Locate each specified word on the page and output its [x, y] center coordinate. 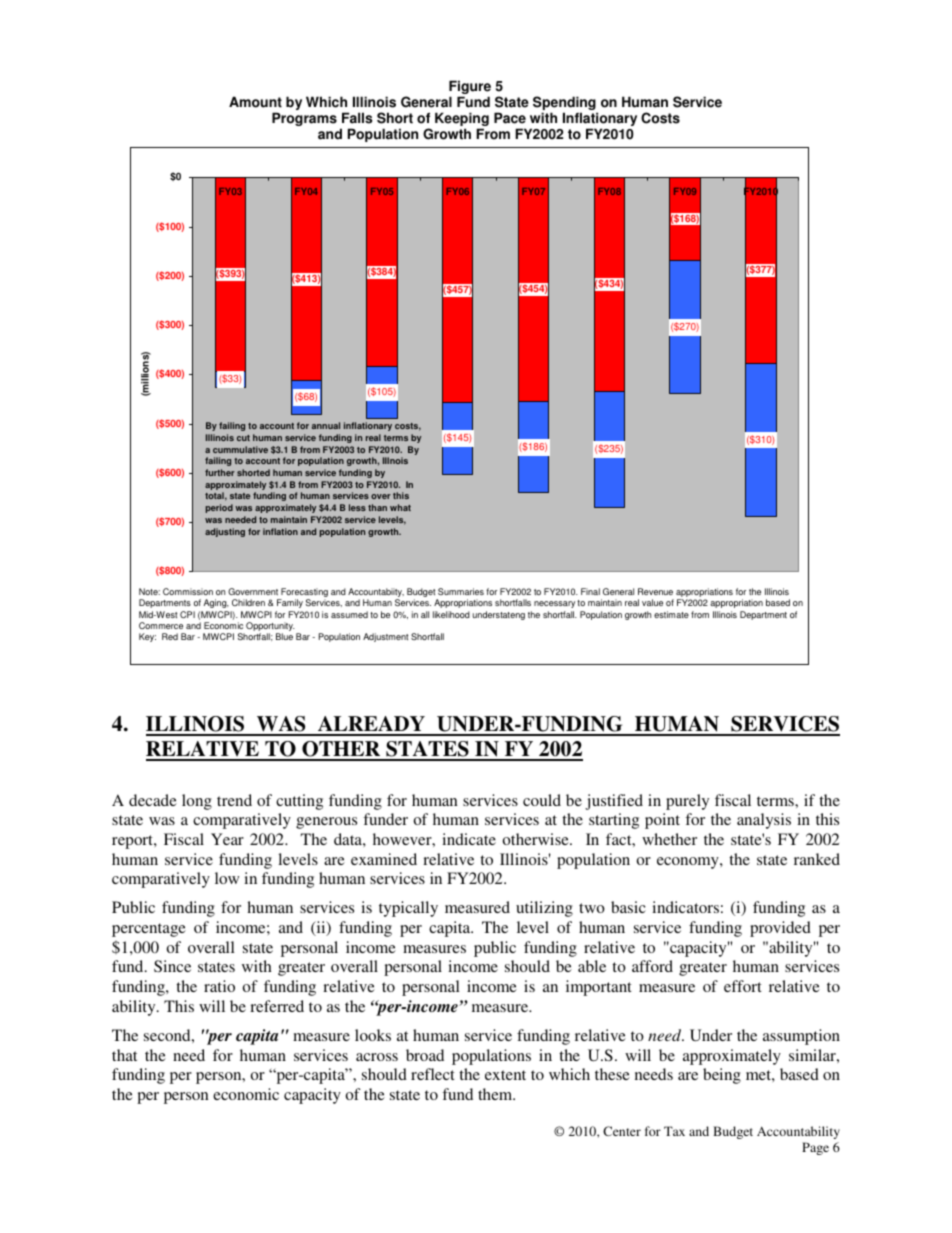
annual [326, 425]
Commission [188, 591]
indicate [469, 839]
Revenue [655, 591]
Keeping [462, 120]
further [220, 472]
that [124, 1055]
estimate [671, 614]
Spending [565, 104]
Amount [255, 102]
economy [689, 863]
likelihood [451, 614]
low [227, 878]
